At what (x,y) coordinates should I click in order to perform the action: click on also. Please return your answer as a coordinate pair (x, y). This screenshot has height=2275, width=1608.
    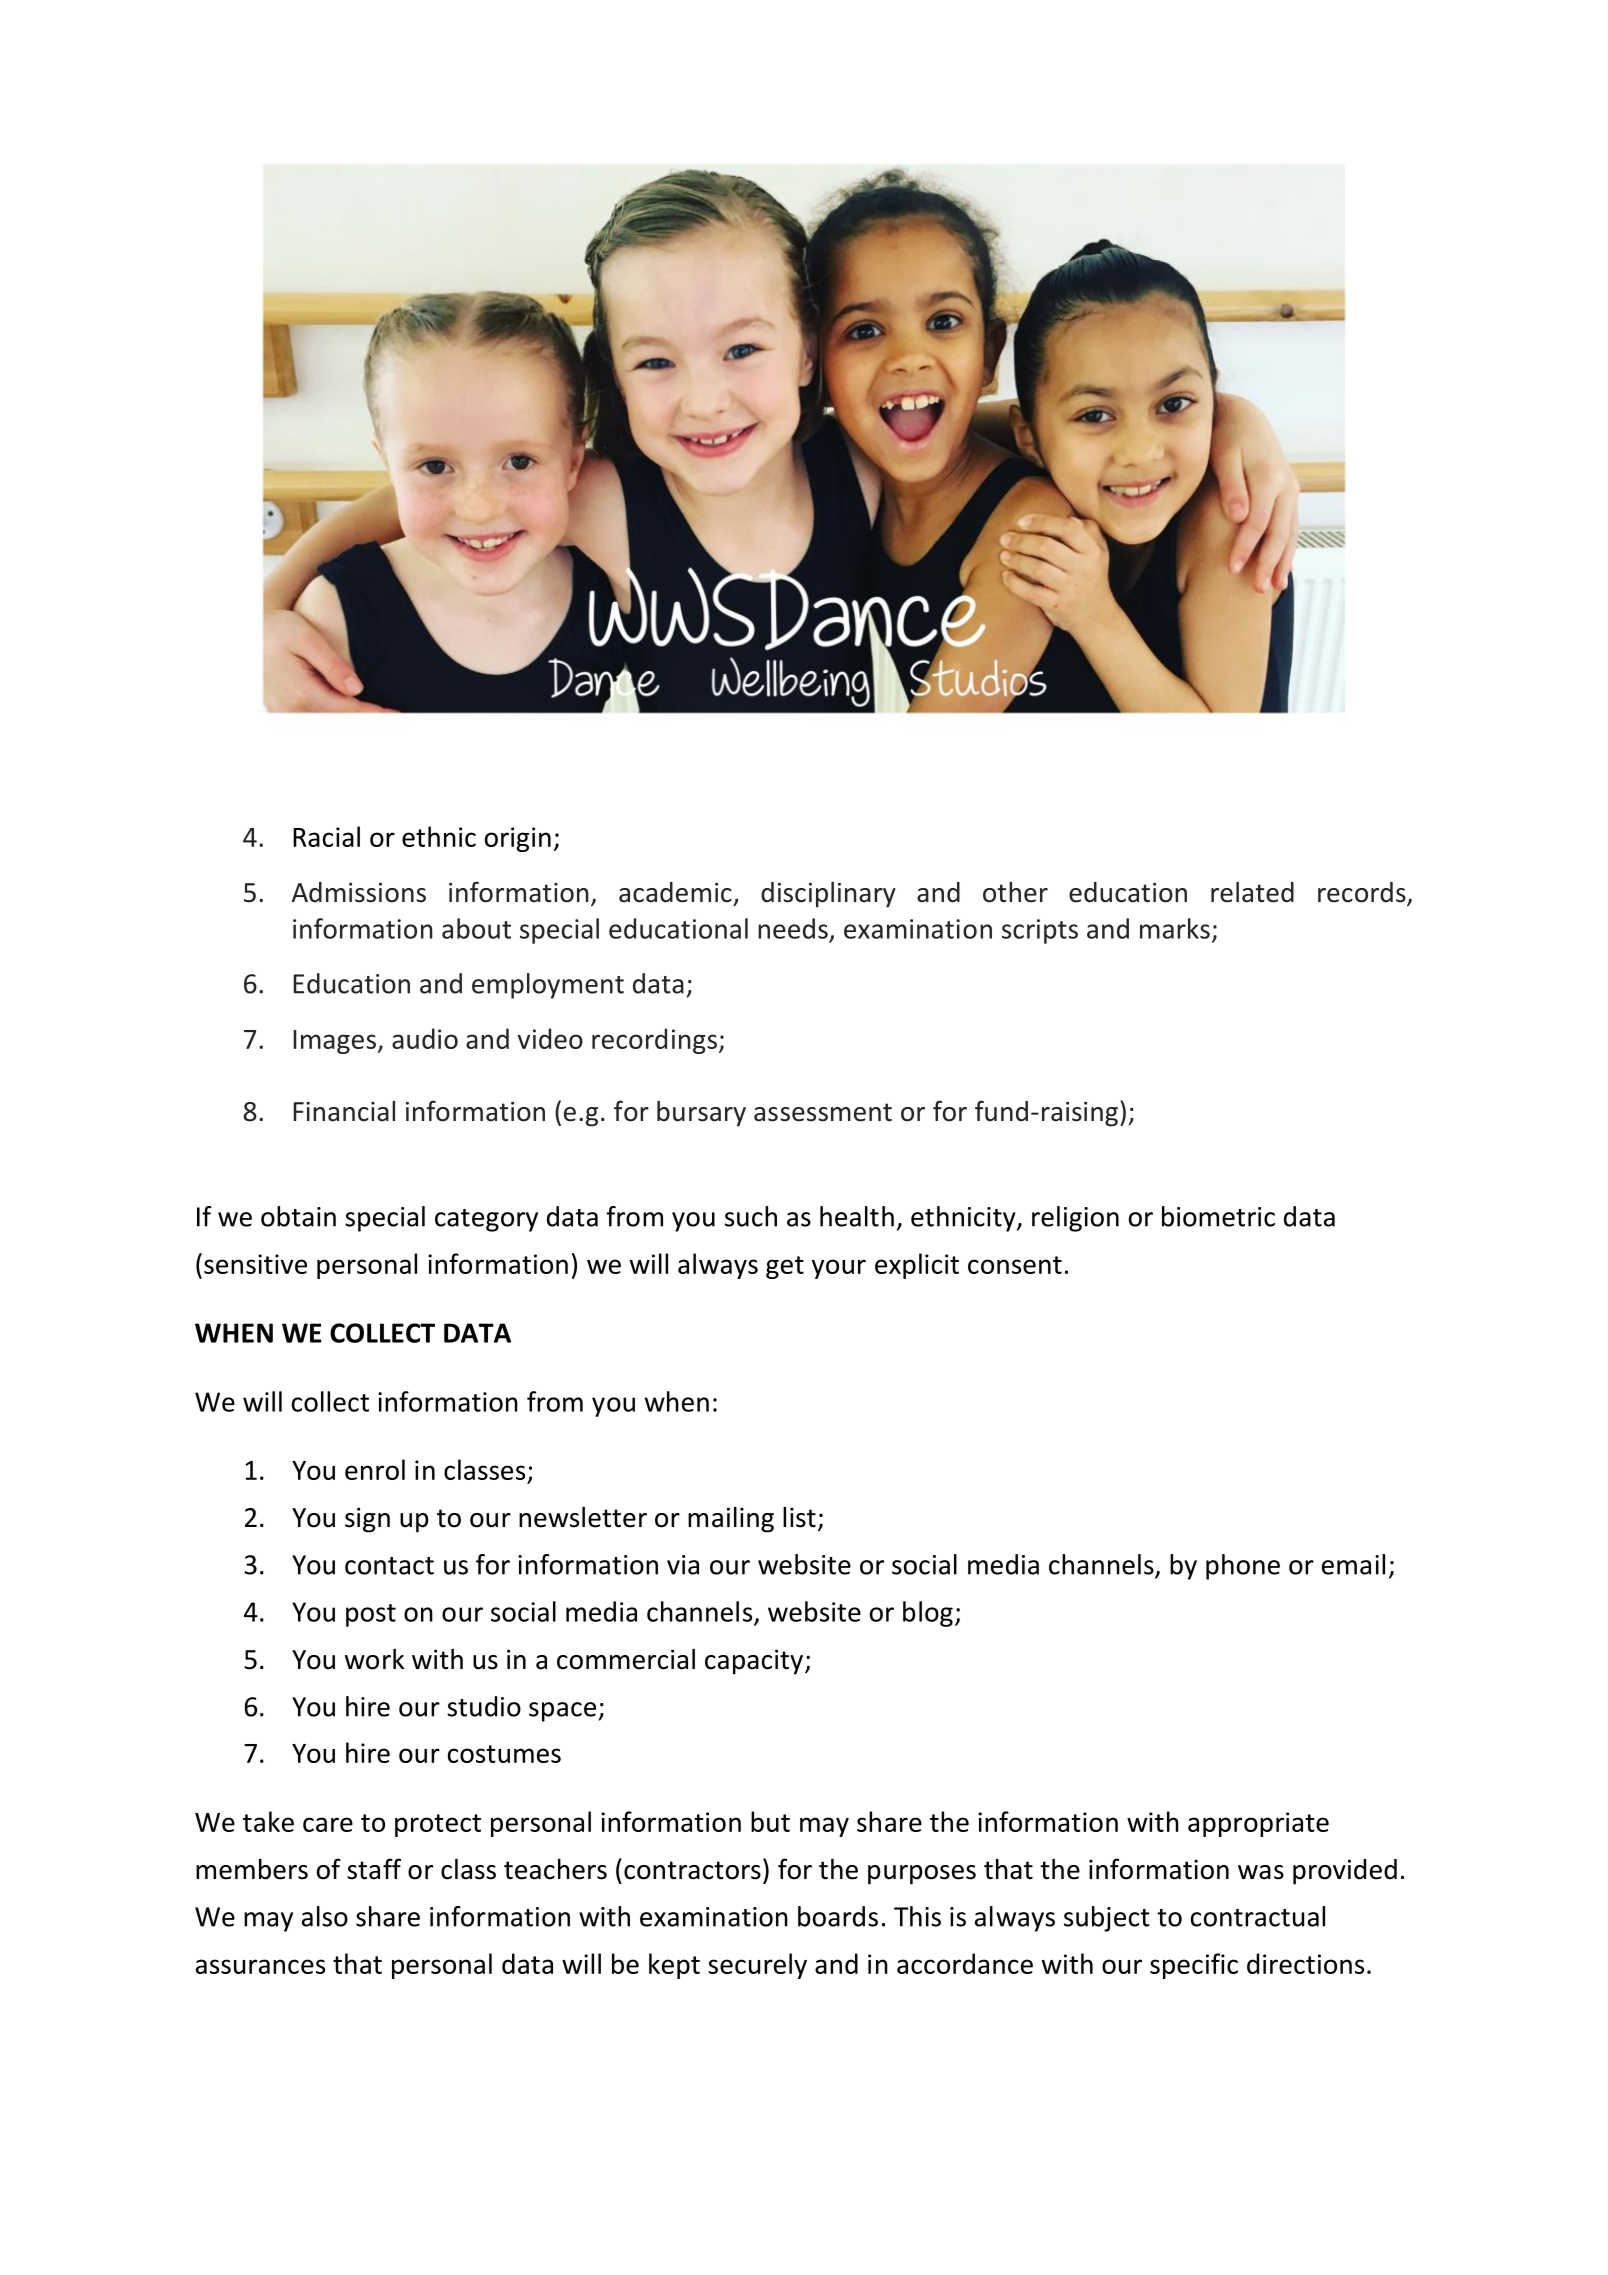
    Looking at the image, I should click on (325, 1916).
